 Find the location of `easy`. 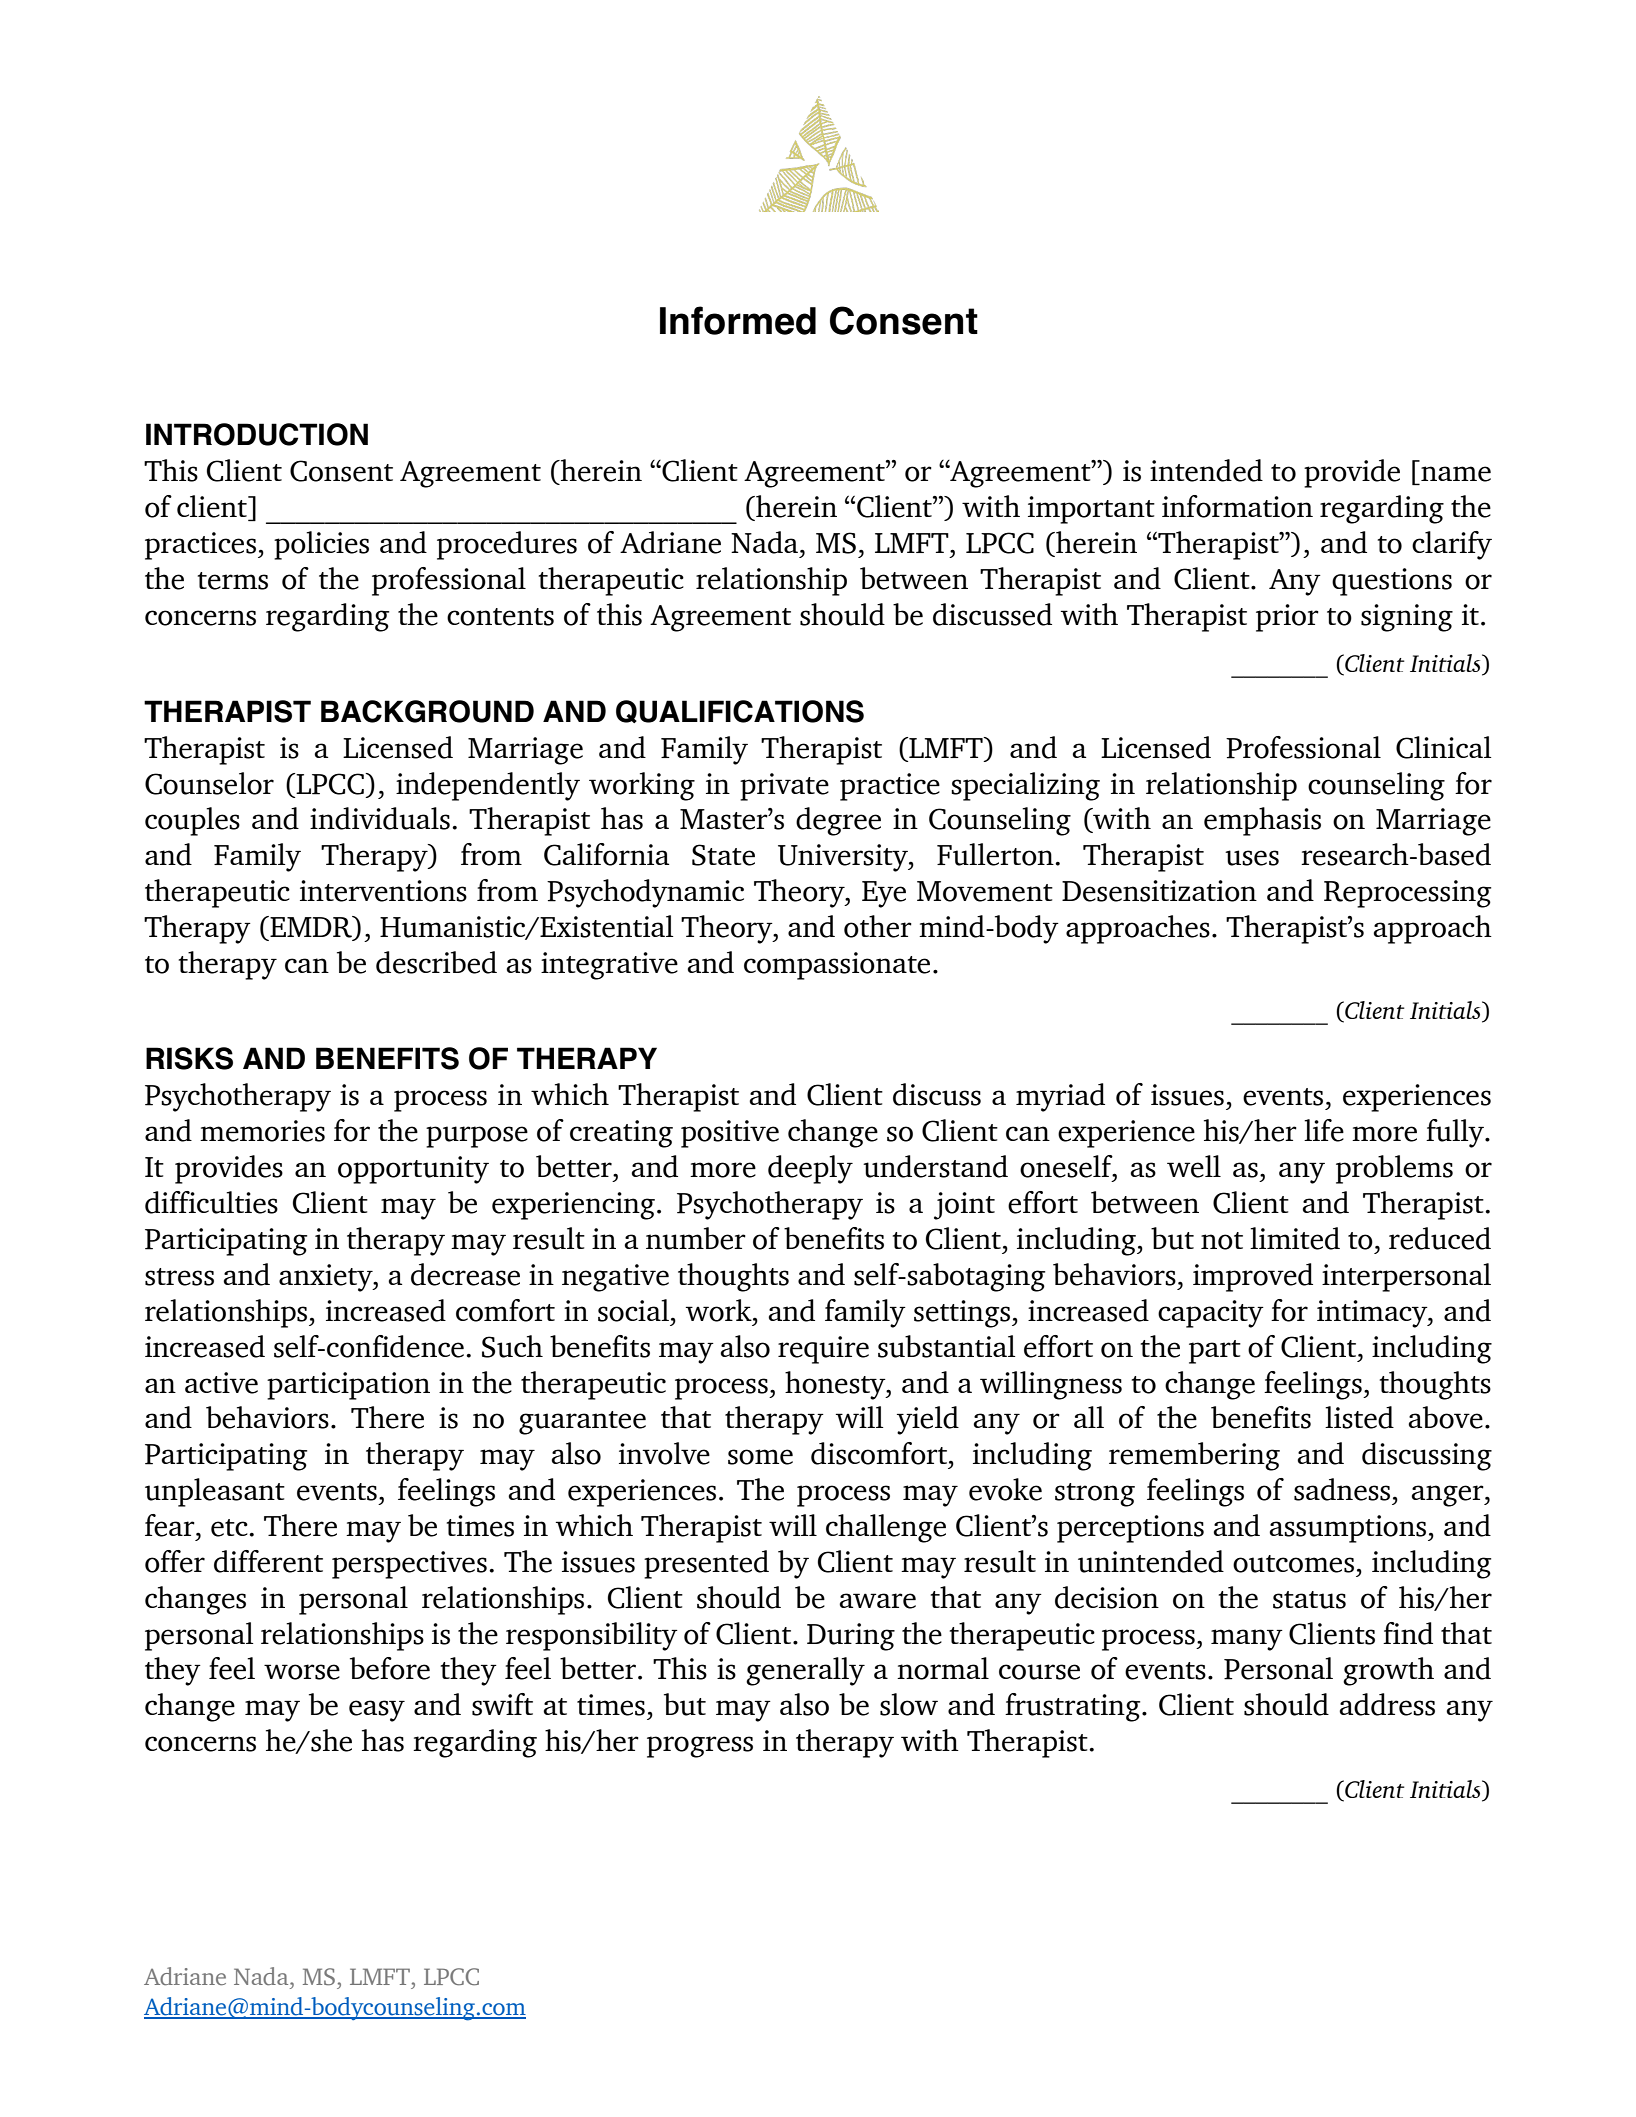

easy is located at coordinates (377, 1711).
